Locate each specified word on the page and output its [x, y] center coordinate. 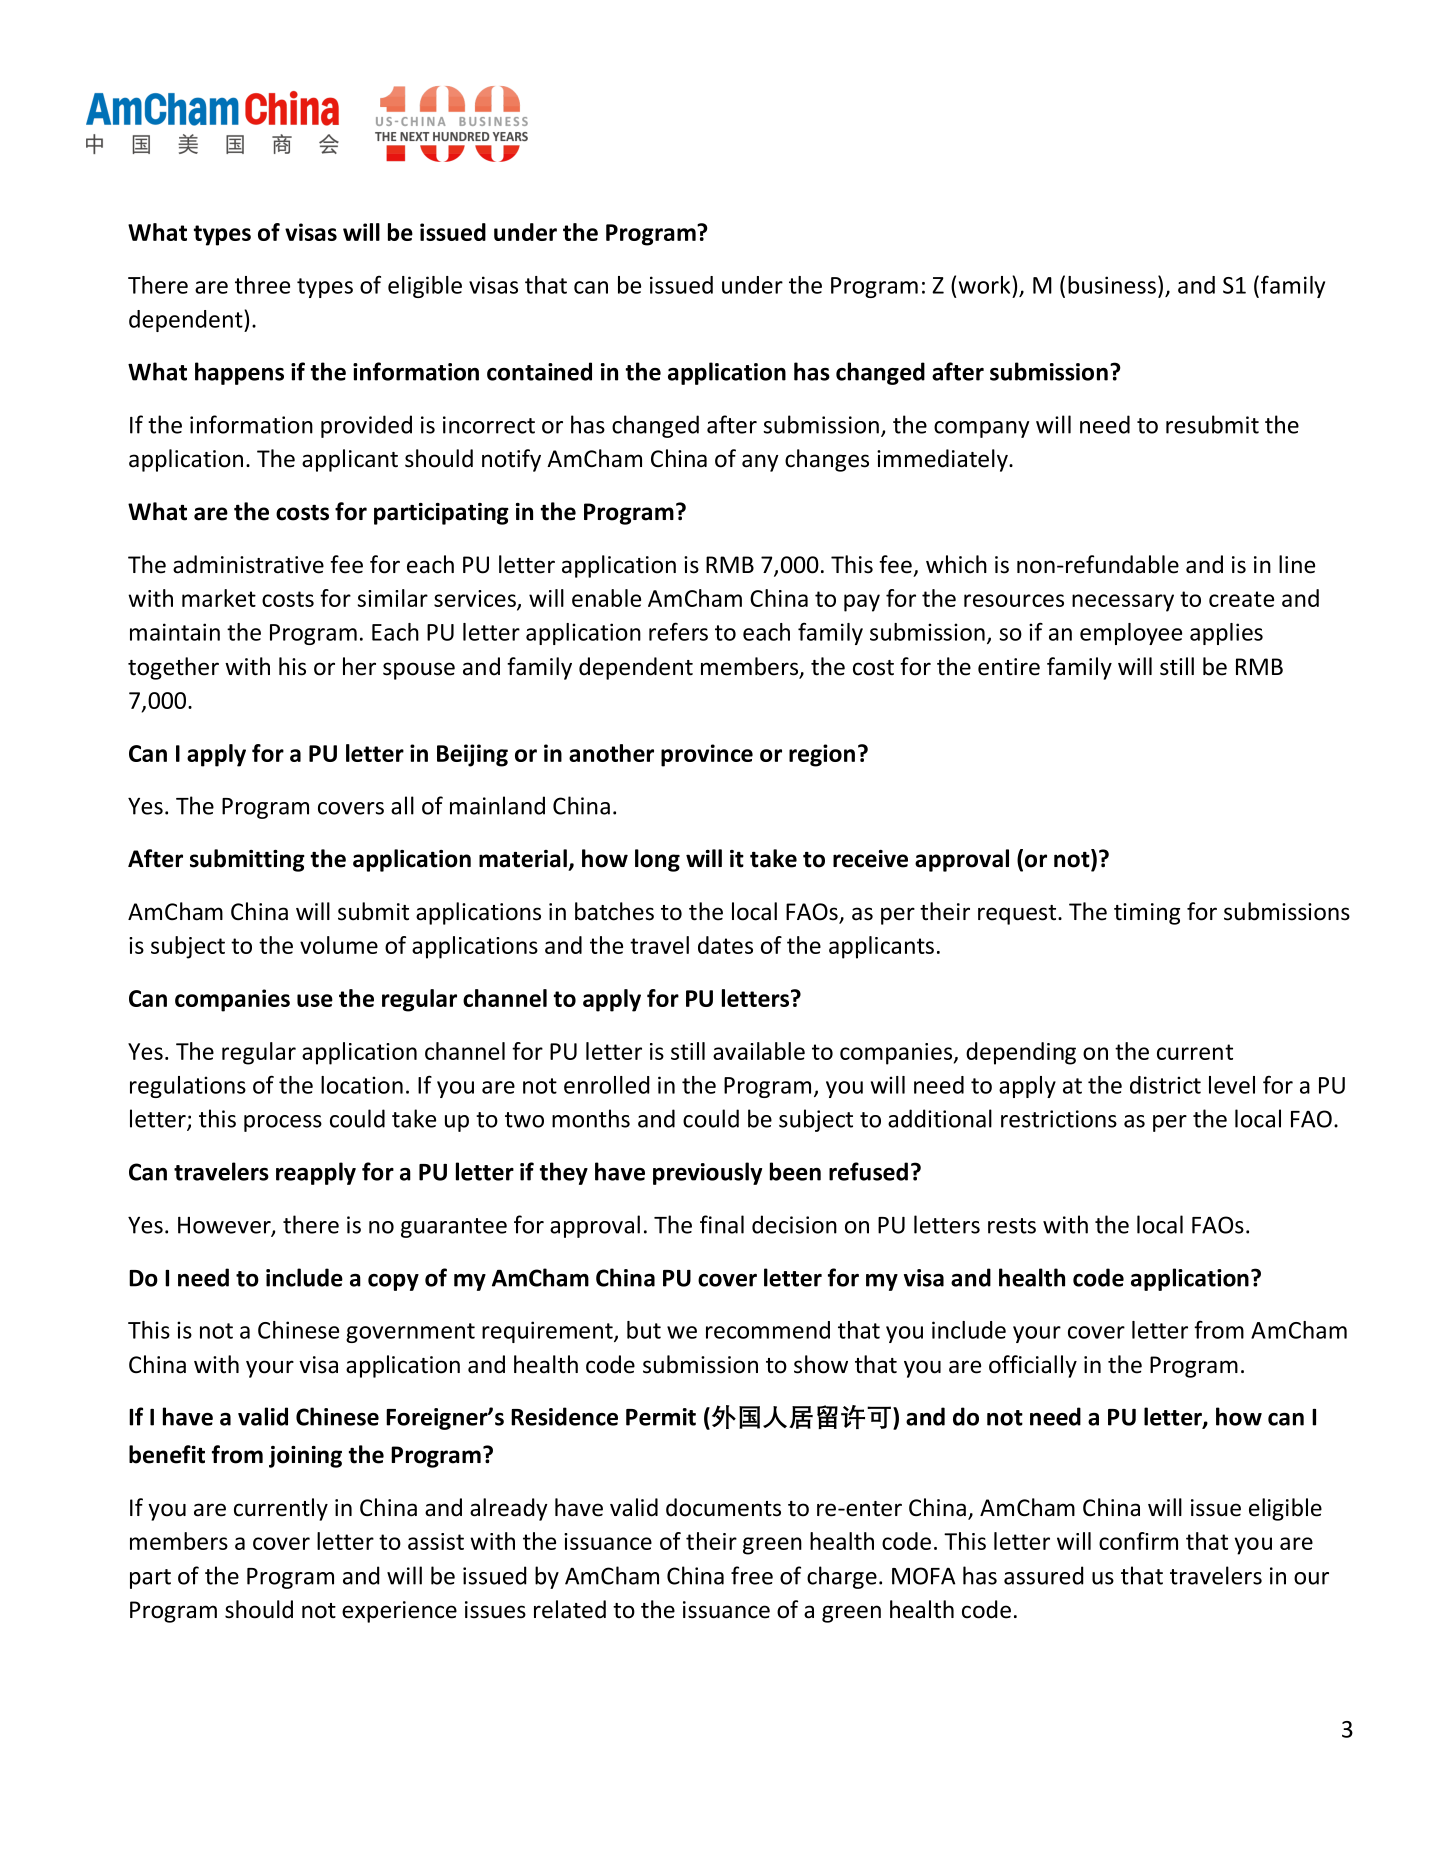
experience [399, 1612]
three [262, 285]
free [752, 1575]
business [1112, 285]
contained [539, 371]
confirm [1138, 1541]
